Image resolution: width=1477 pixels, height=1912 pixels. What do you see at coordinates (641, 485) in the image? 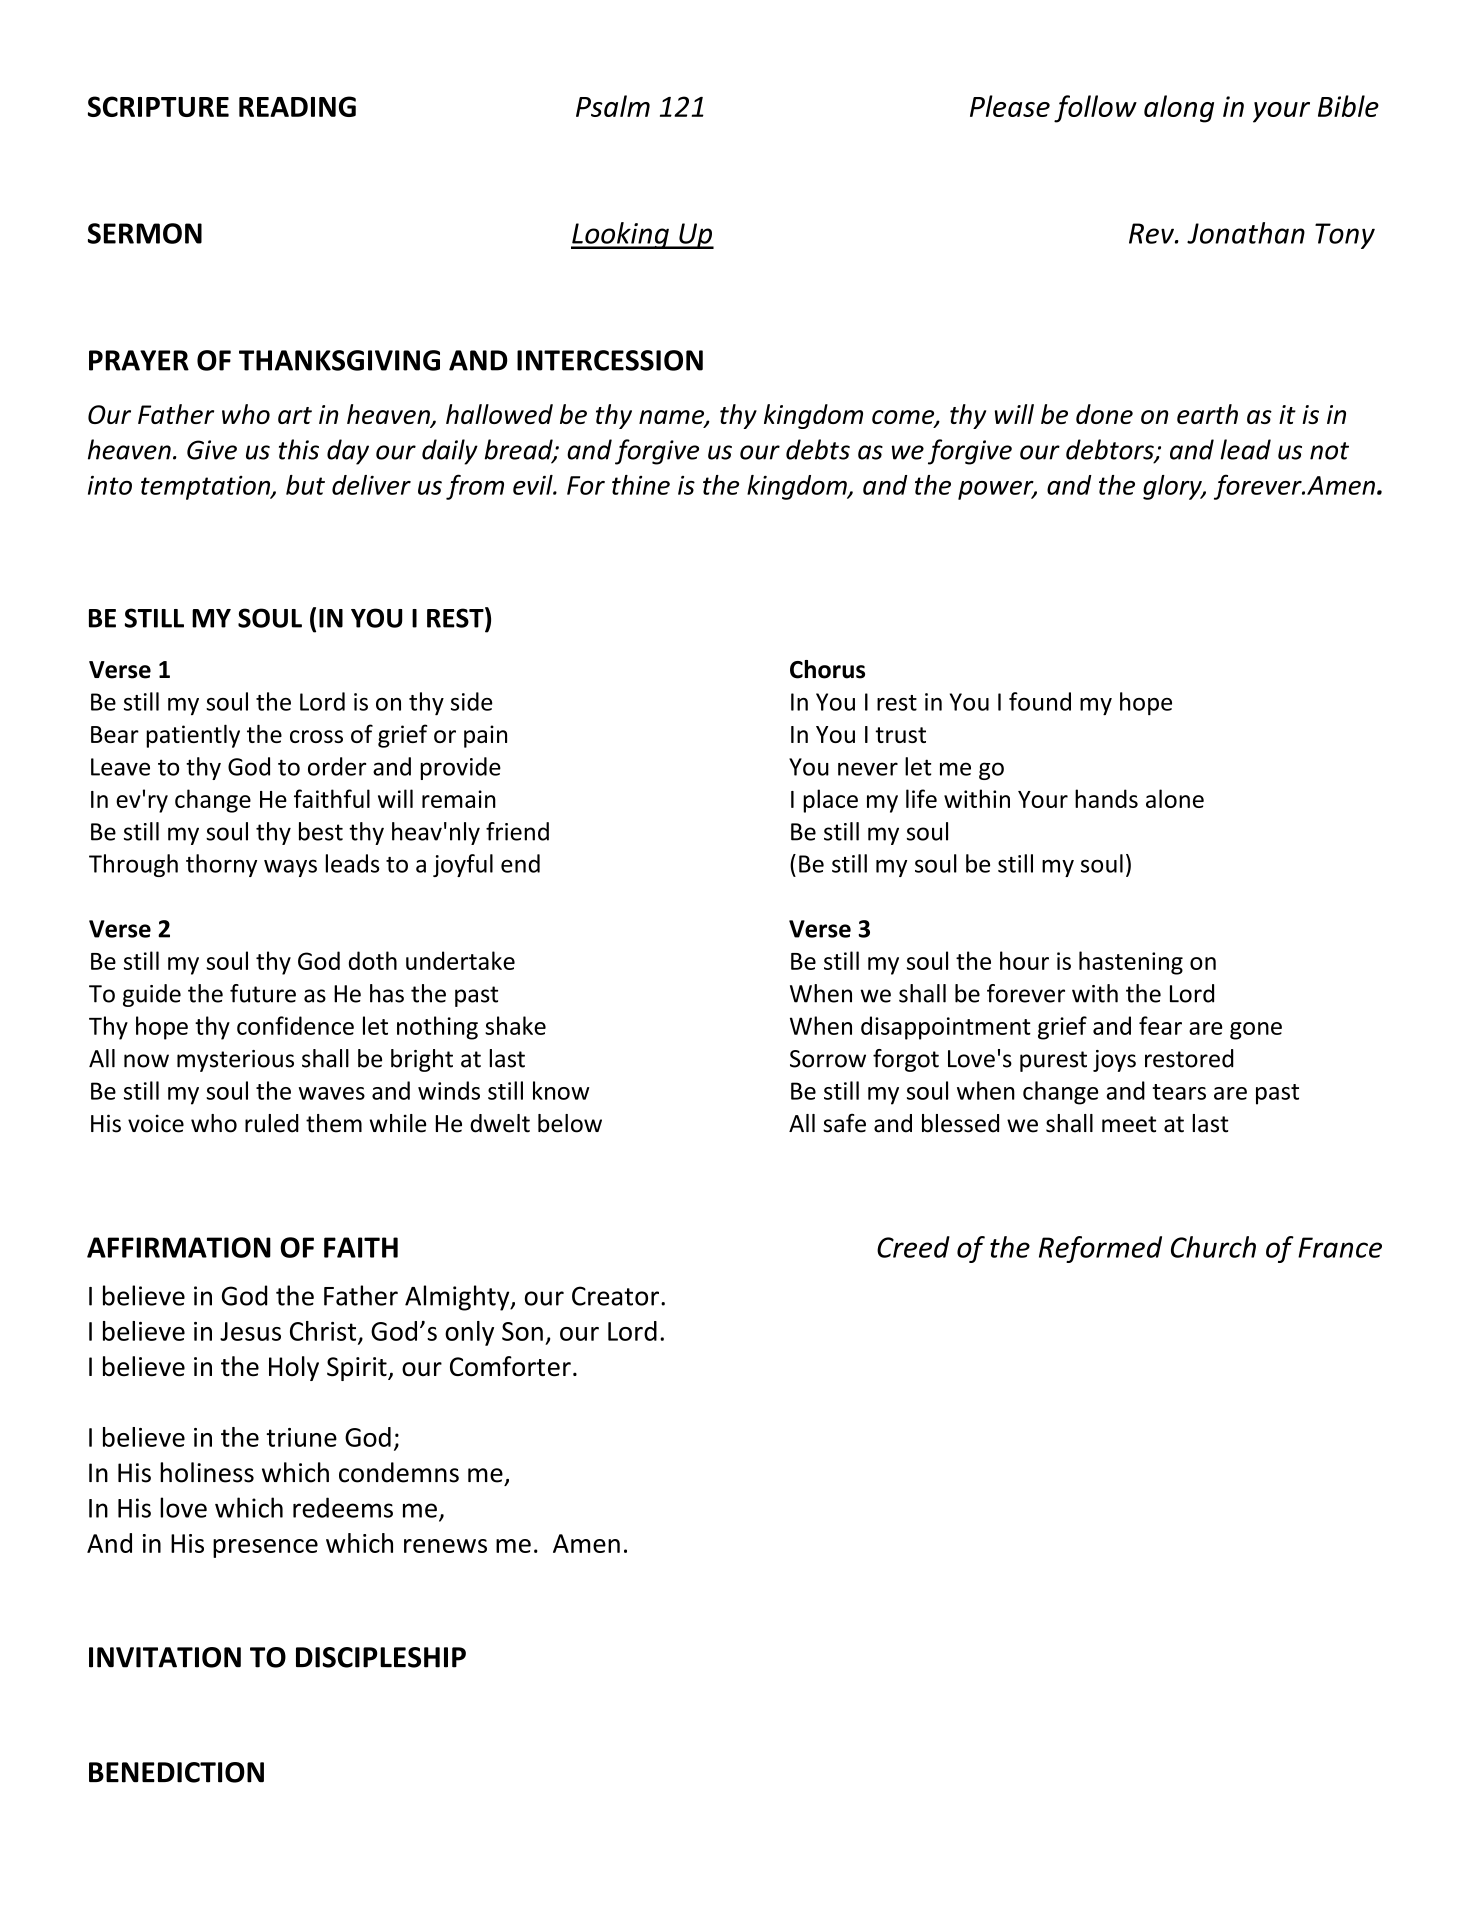
I see `thine` at bounding box center [641, 485].
